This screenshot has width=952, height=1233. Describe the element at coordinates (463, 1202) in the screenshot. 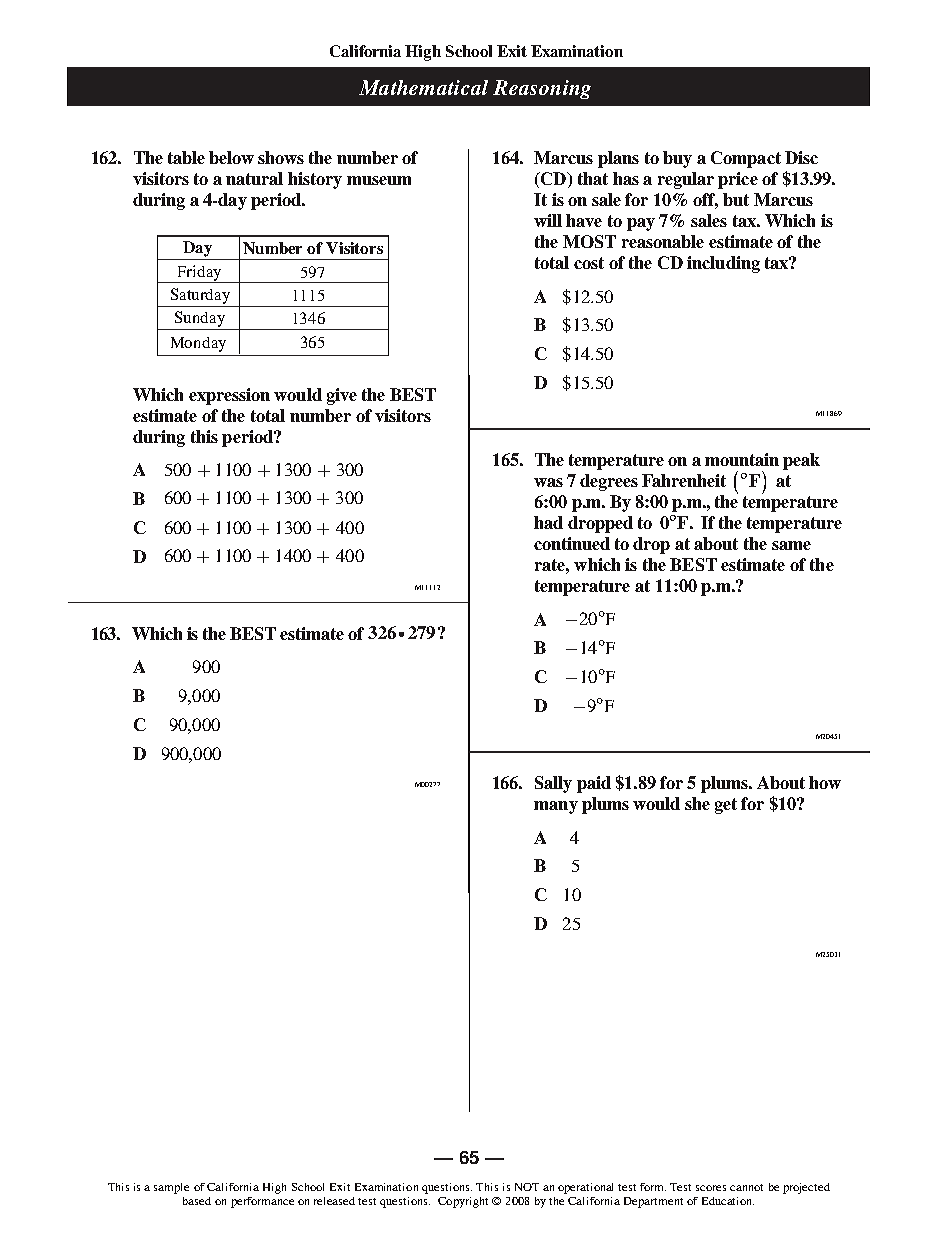

I see `Copyright` at that location.
